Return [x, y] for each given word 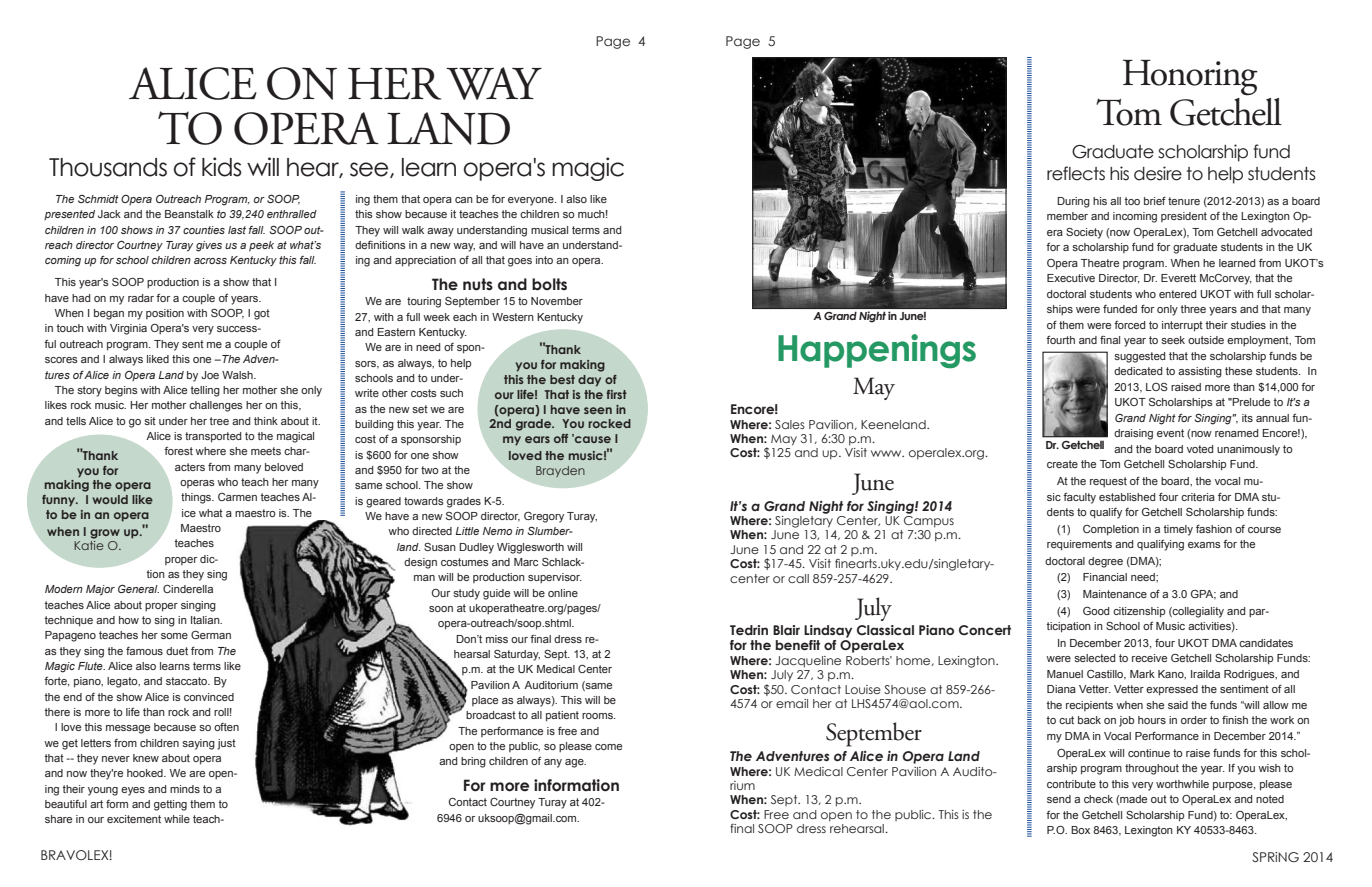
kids [222, 167]
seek [1173, 340]
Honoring [1190, 77]
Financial [1105, 577]
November [557, 301]
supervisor [555, 578]
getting [170, 805]
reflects [1076, 173]
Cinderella [188, 589]
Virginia [128, 329]
